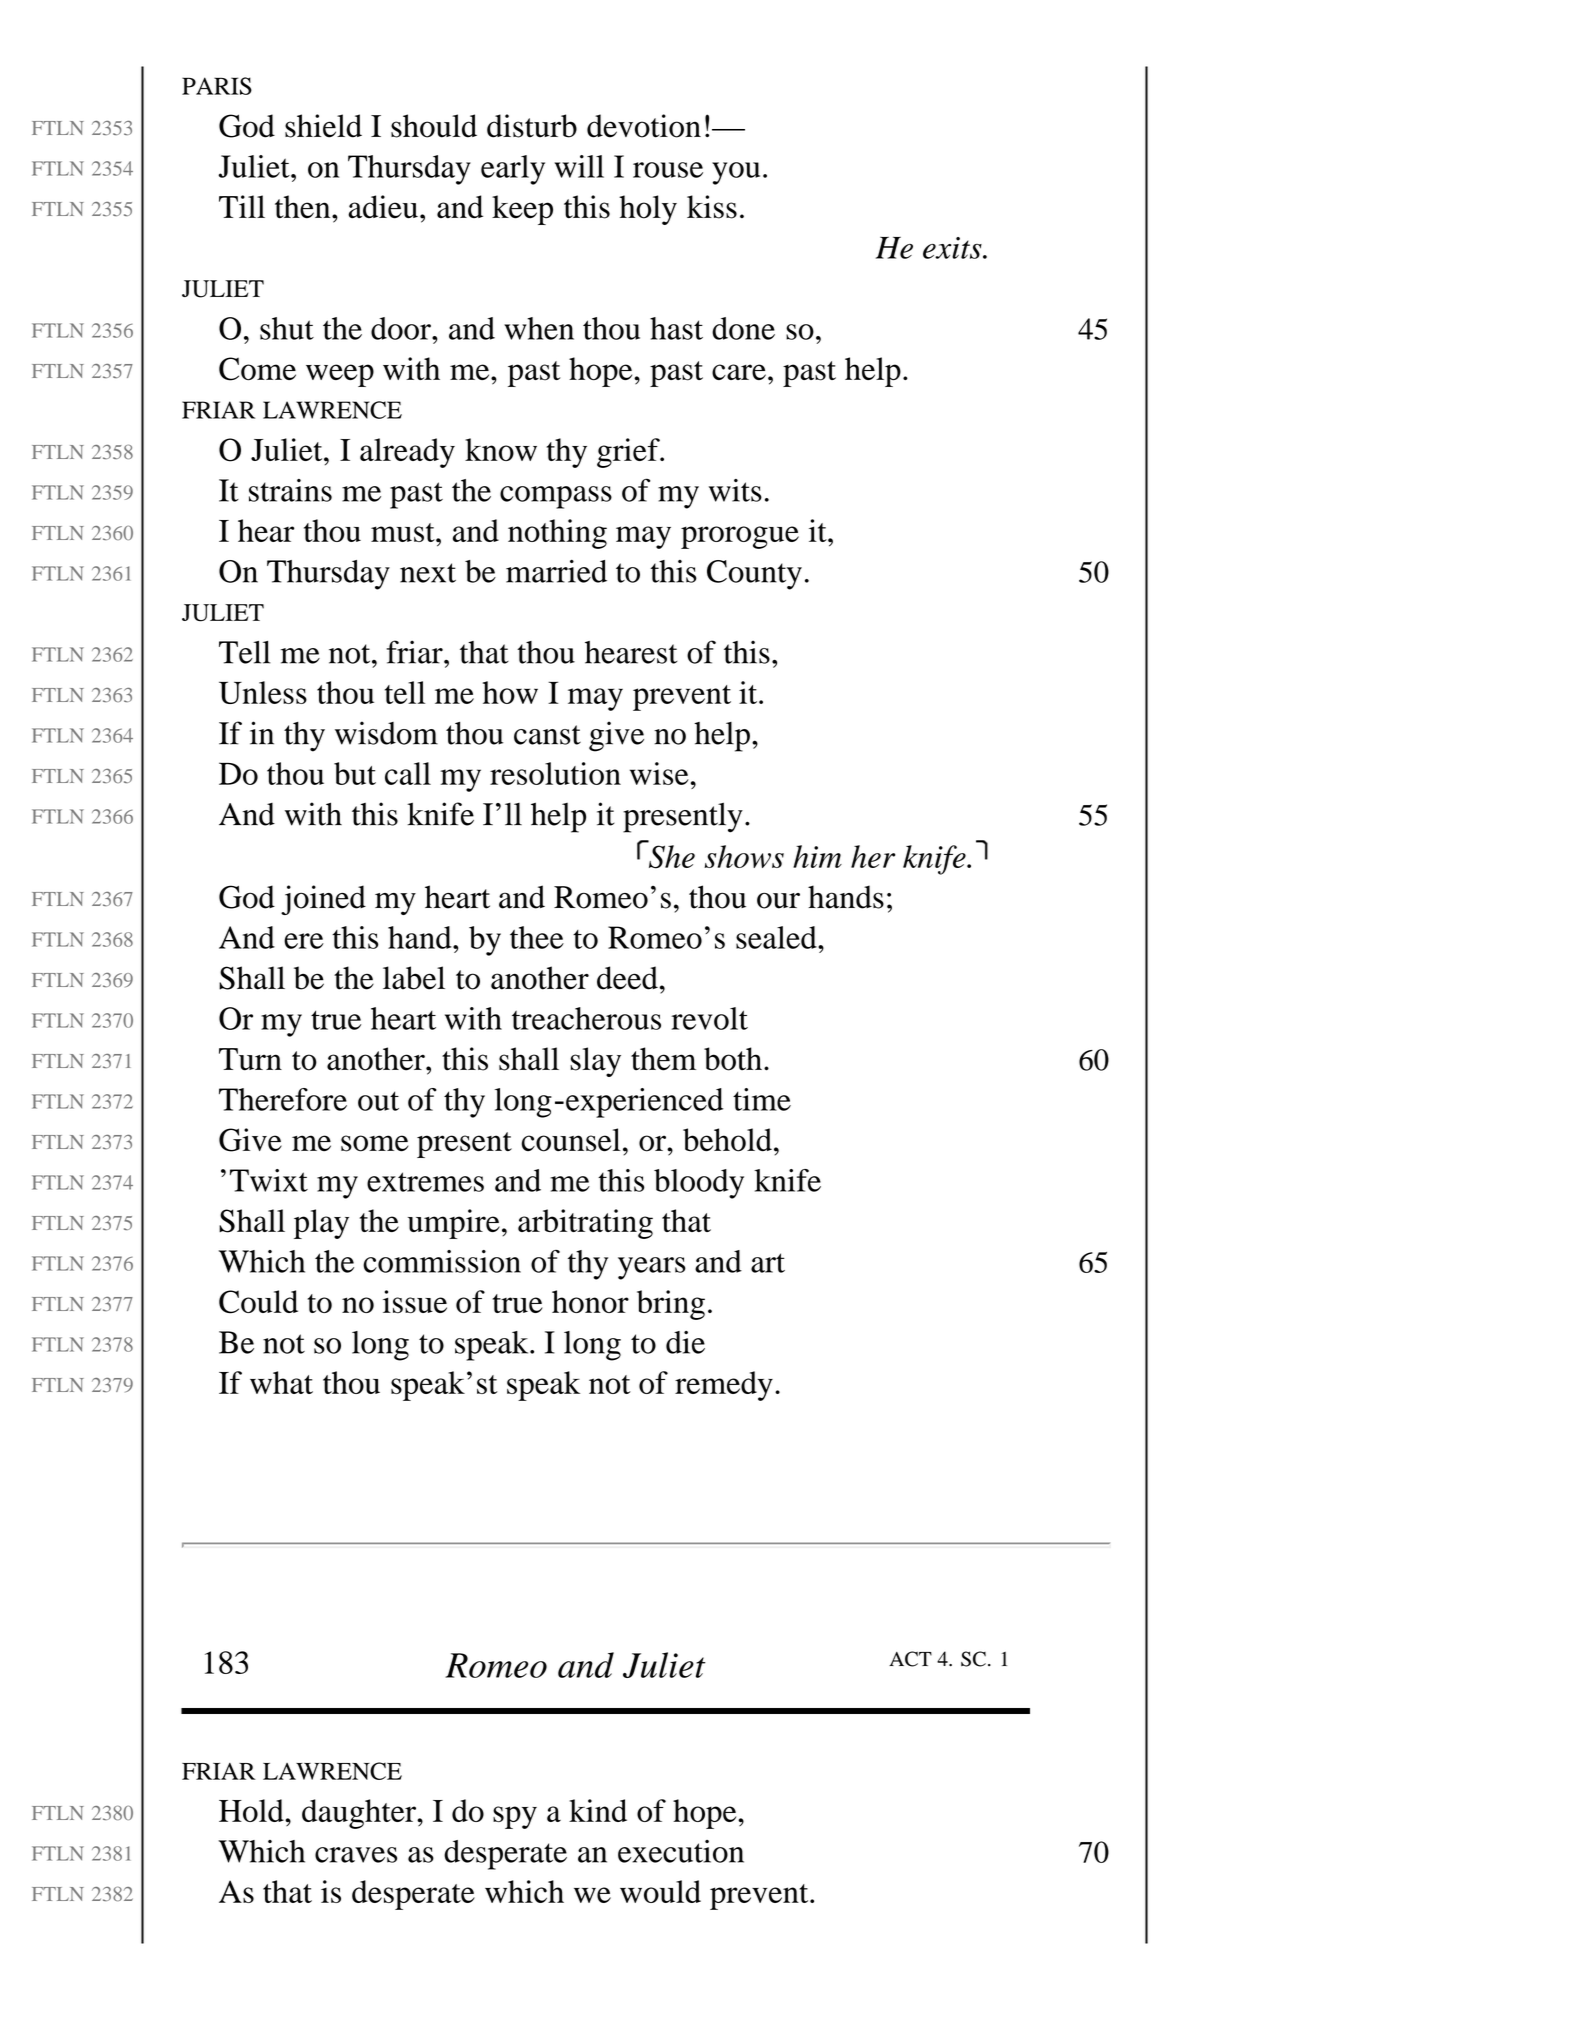  What do you see at coordinates (953, 248) in the screenshot?
I see `exits` at bounding box center [953, 248].
